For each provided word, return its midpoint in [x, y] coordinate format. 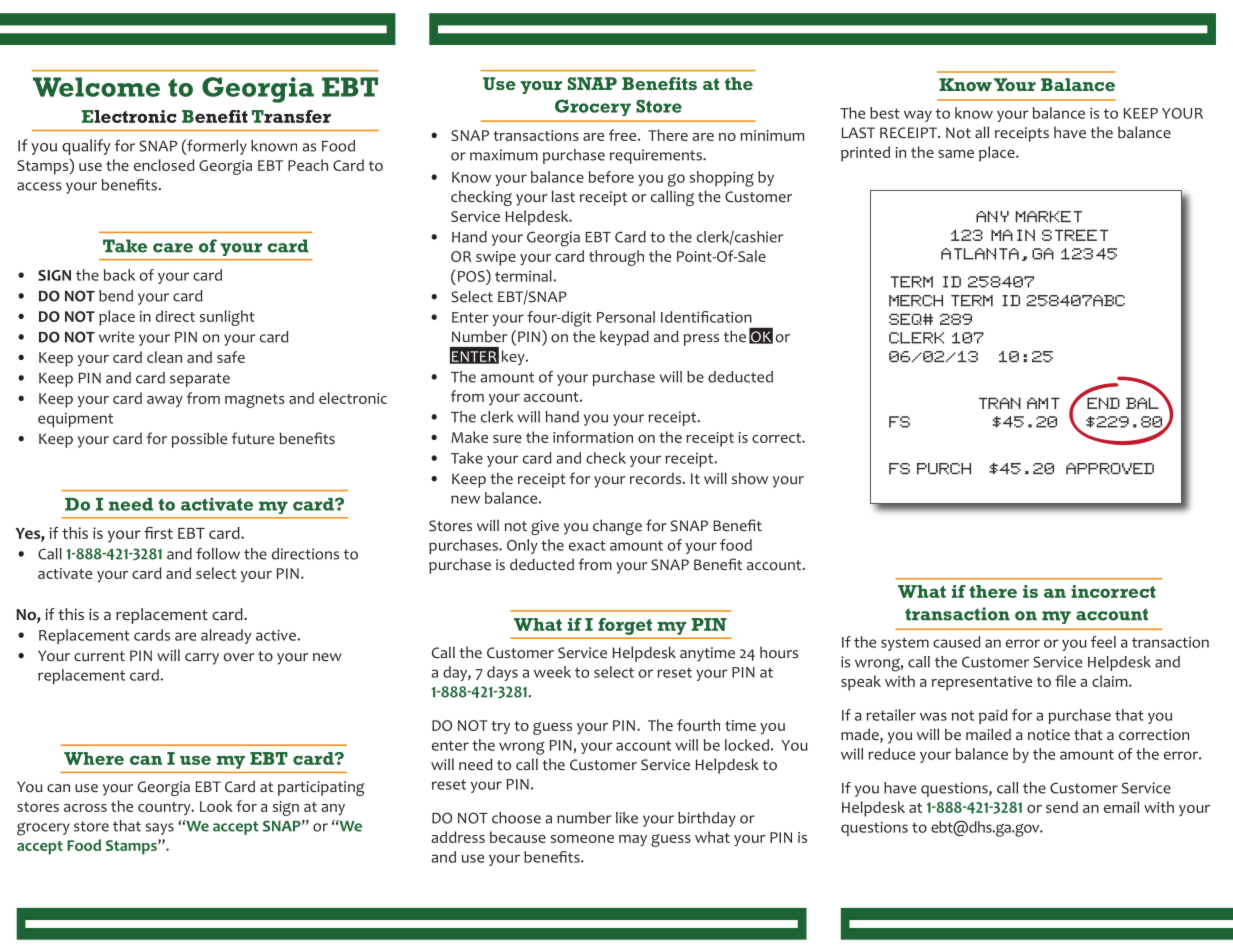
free [624, 135]
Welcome [96, 87]
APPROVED [1110, 468]
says [160, 829]
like [627, 818]
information [593, 437]
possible [199, 440]
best [885, 113]
